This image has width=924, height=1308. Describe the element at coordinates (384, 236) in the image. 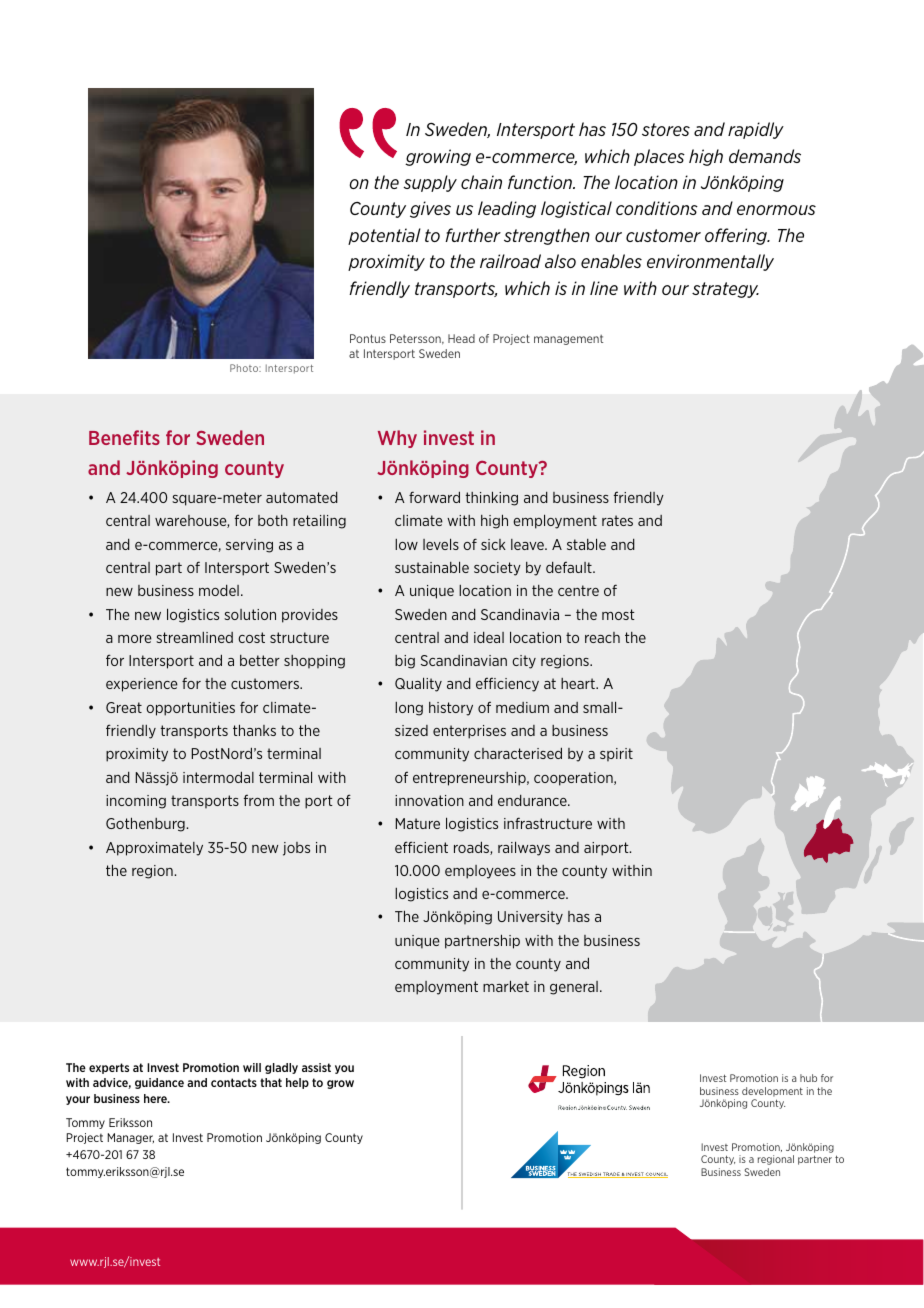

I see `potential` at that location.
